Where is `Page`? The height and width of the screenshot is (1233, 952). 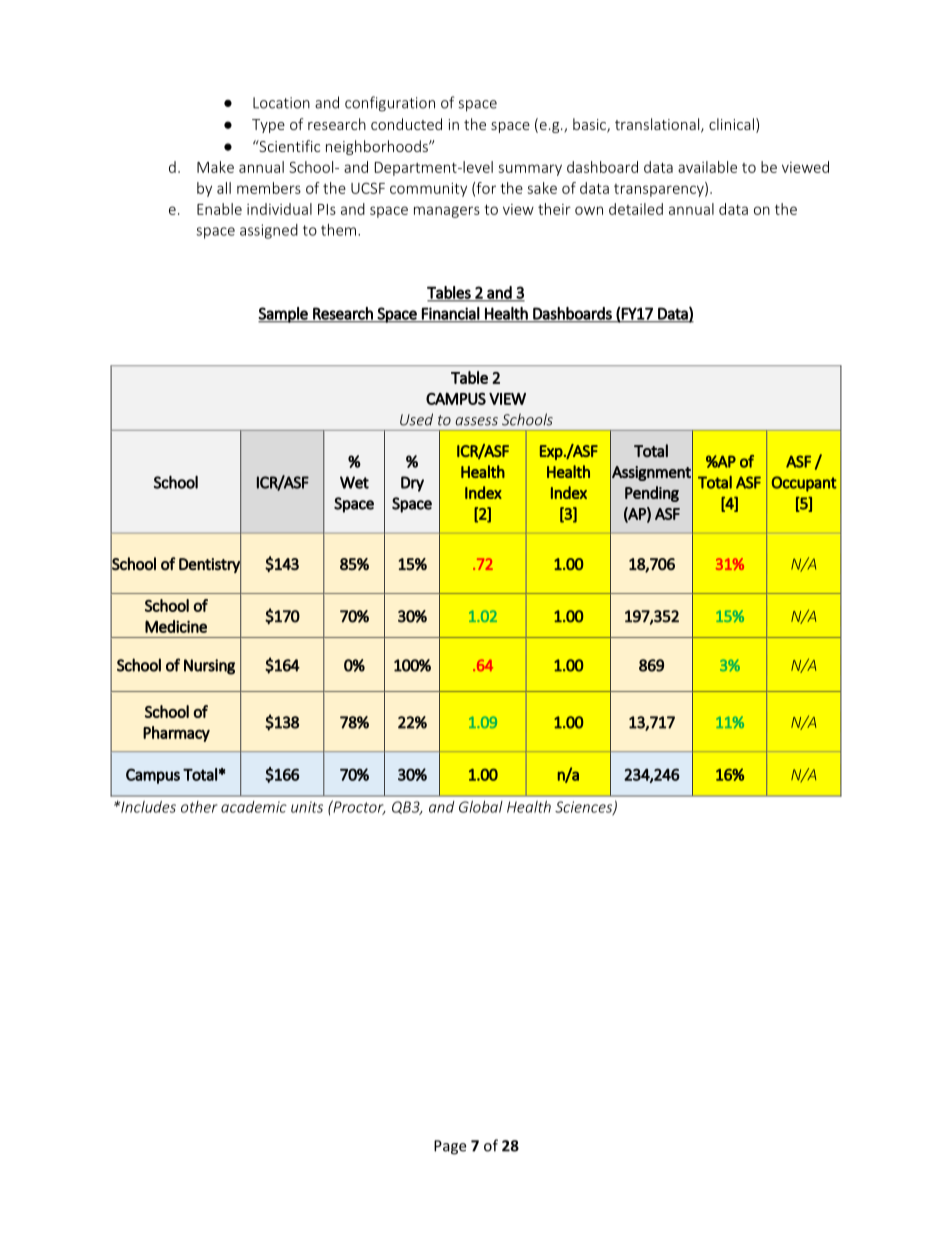
Page is located at coordinates (450, 1147).
